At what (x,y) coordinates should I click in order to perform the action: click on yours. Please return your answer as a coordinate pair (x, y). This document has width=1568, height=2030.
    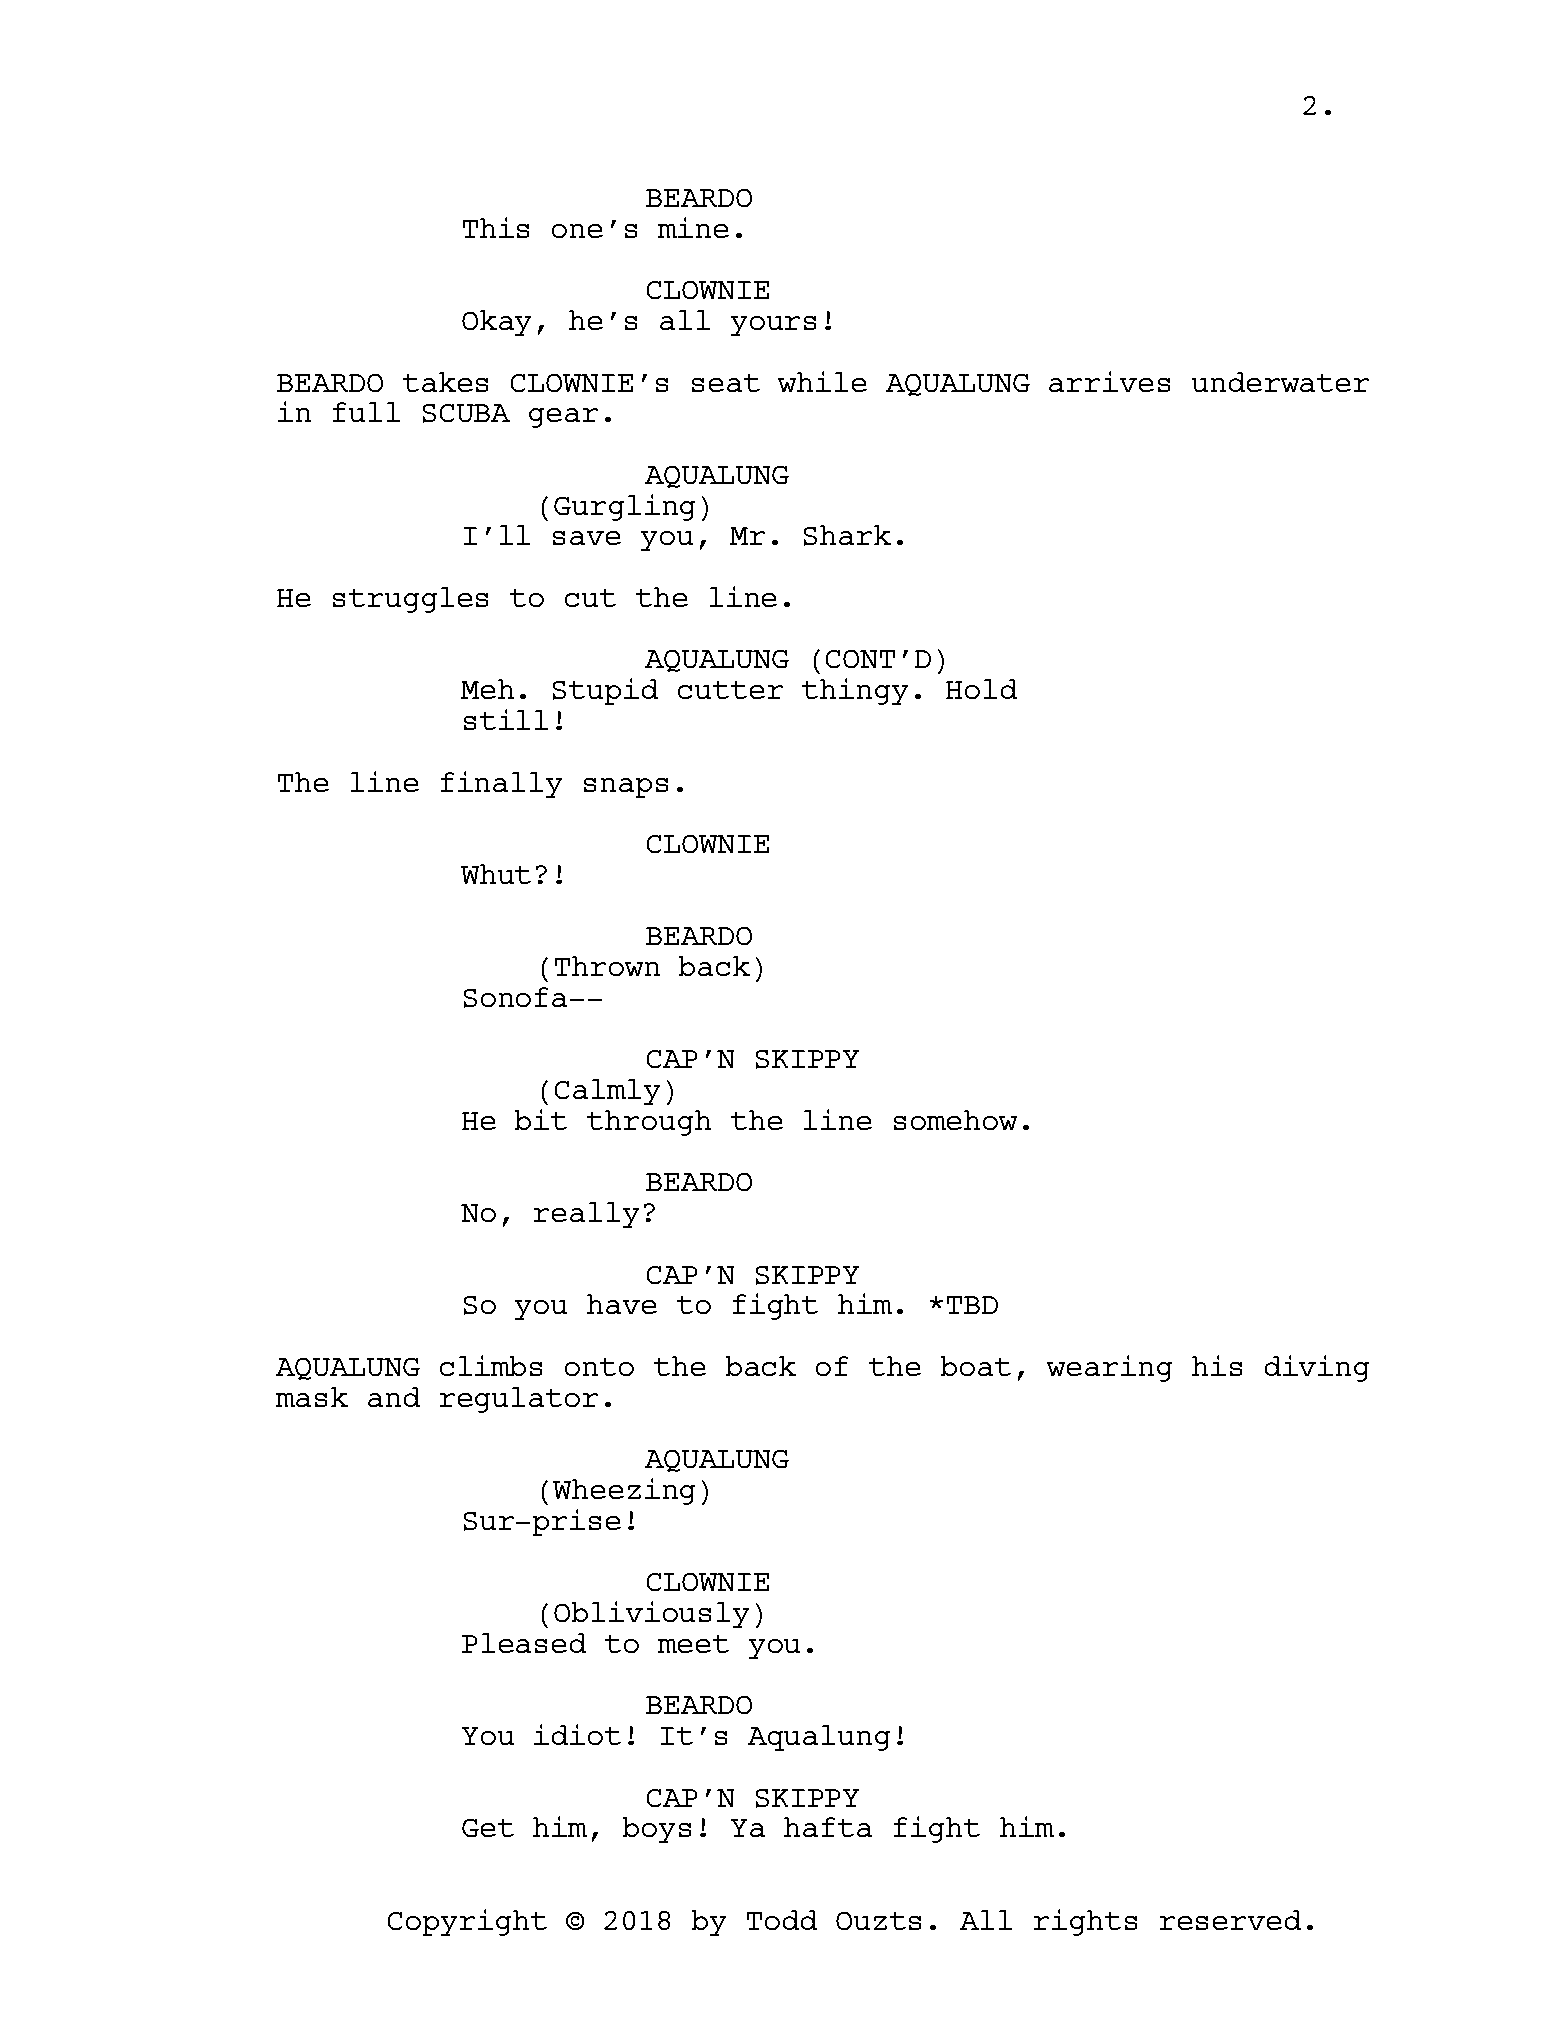
    Looking at the image, I should click on (773, 326).
